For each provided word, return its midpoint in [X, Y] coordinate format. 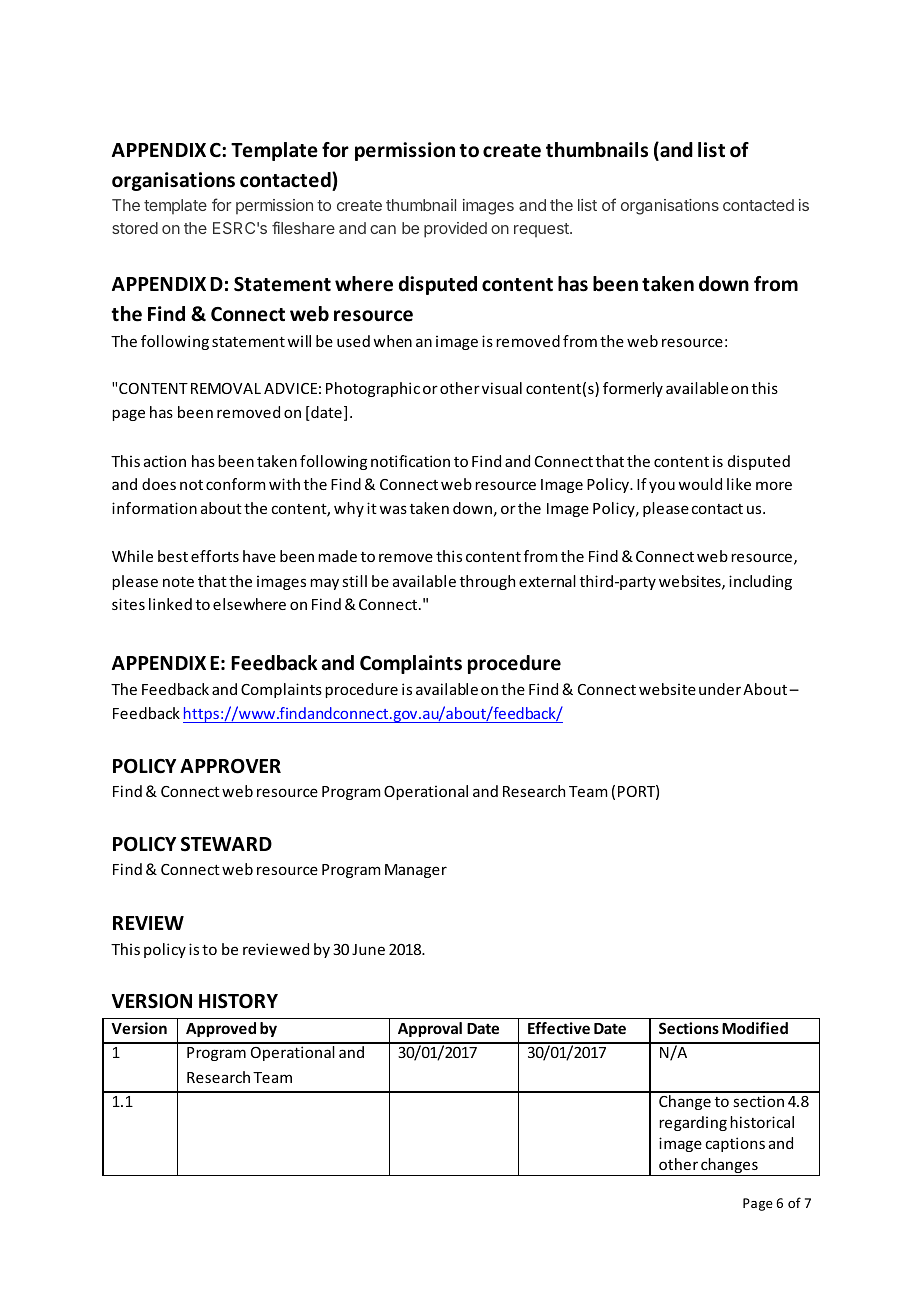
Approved [221, 1029]
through [487, 582]
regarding [693, 1123]
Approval [430, 1029]
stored [135, 228]
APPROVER [230, 766]
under [720, 689]
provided [455, 230]
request [542, 230]
